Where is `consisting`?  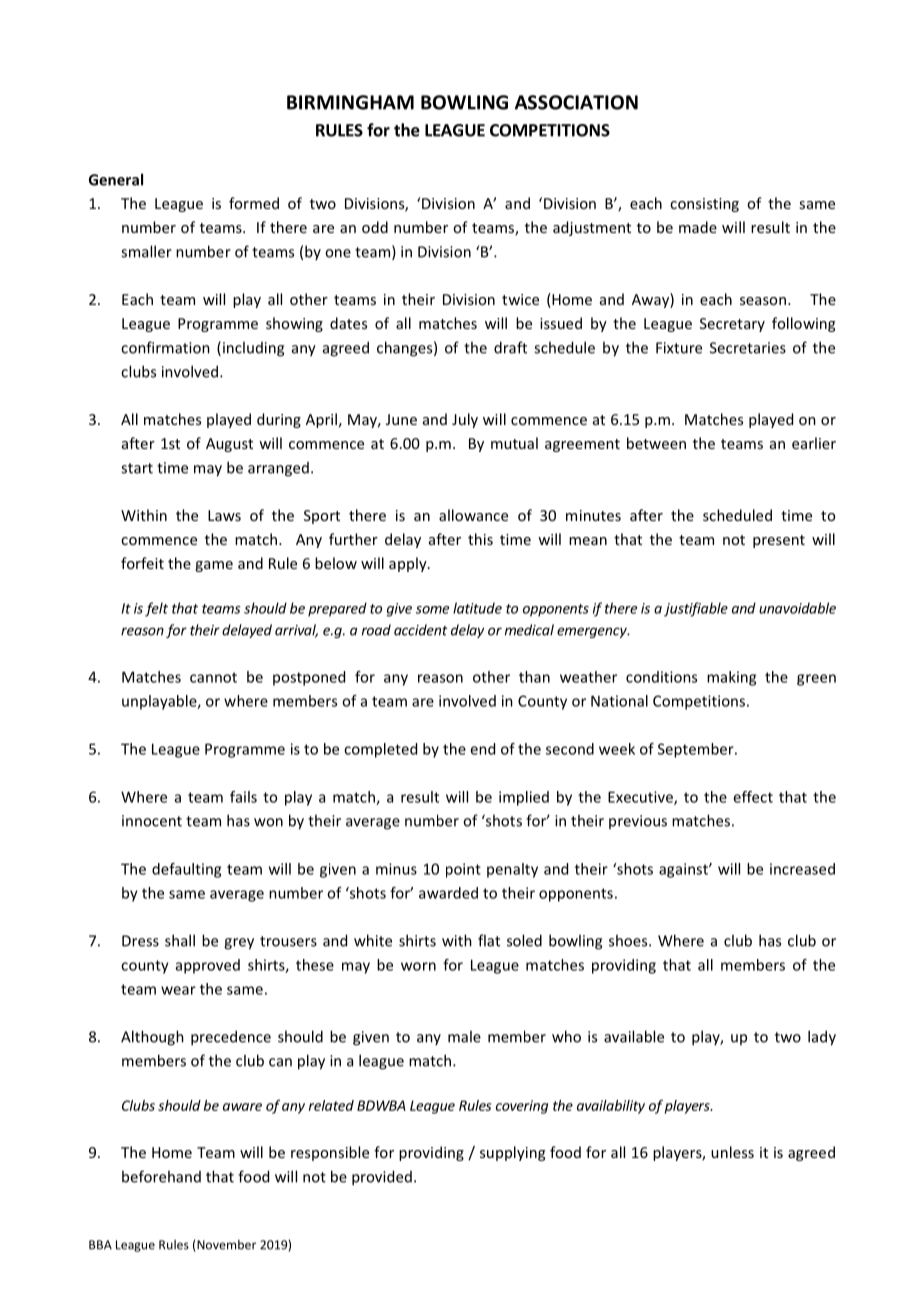 consisting is located at coordinates (704, 205).
